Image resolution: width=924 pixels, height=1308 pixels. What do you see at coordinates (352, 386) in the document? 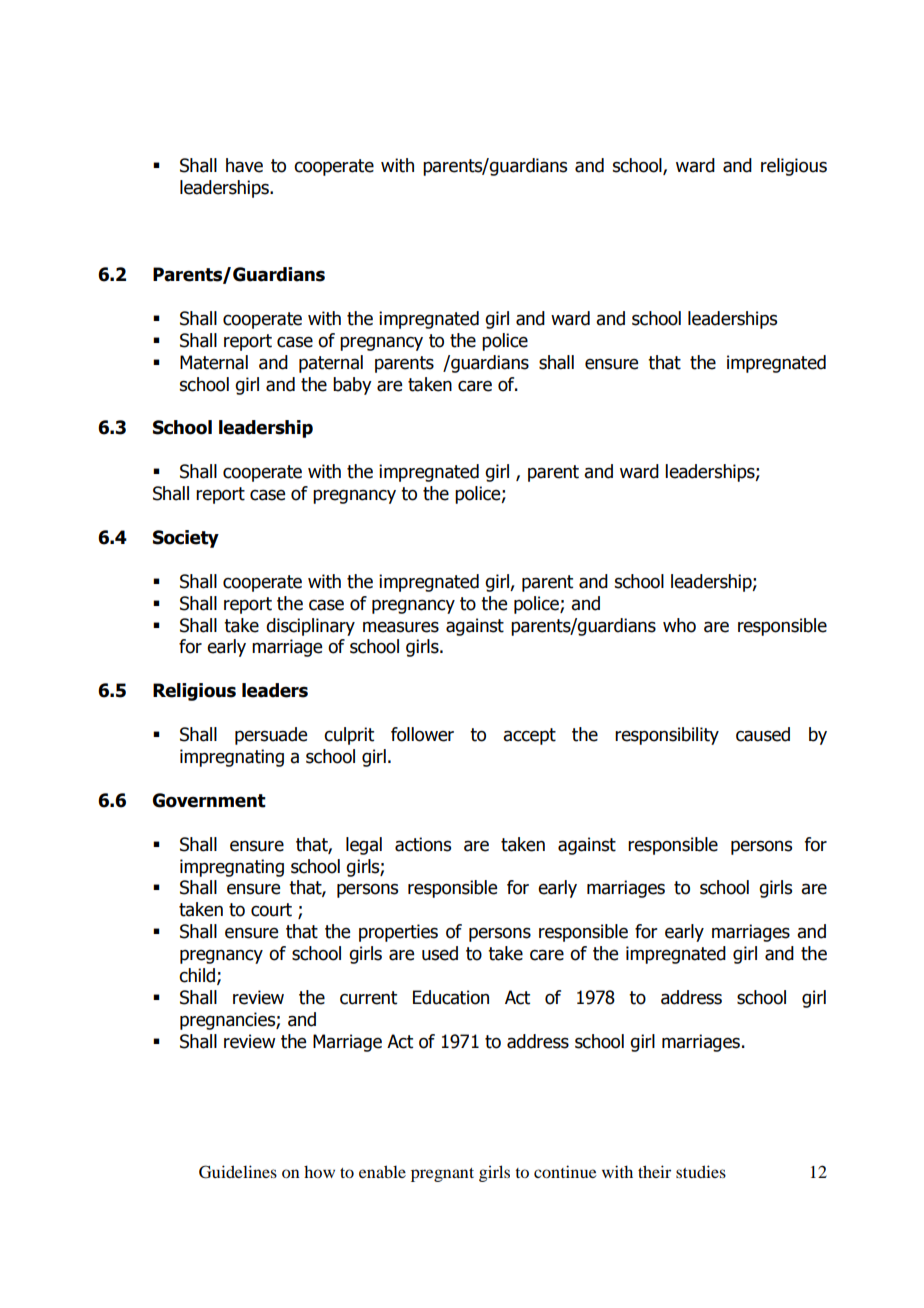
I see `baby` at bounding box center [352, 386].
